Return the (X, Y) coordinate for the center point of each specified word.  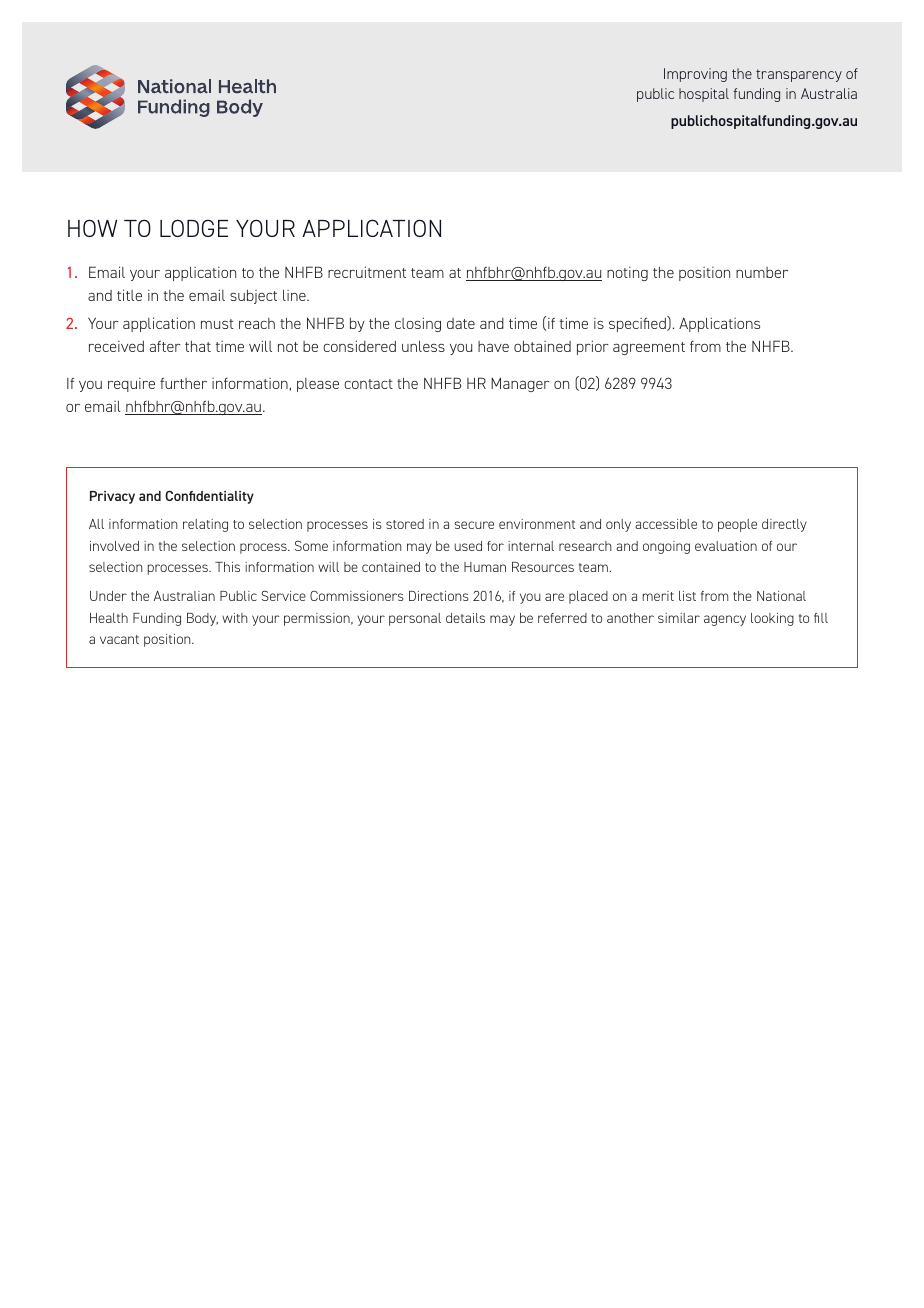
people (737, 525)
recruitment (367, 272)
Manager (520, 384)
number (762, 272)
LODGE (194, 228)
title (129, 295)
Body (202, 619)
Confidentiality (209, 497)
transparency (799, 75)
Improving (695, 75)
